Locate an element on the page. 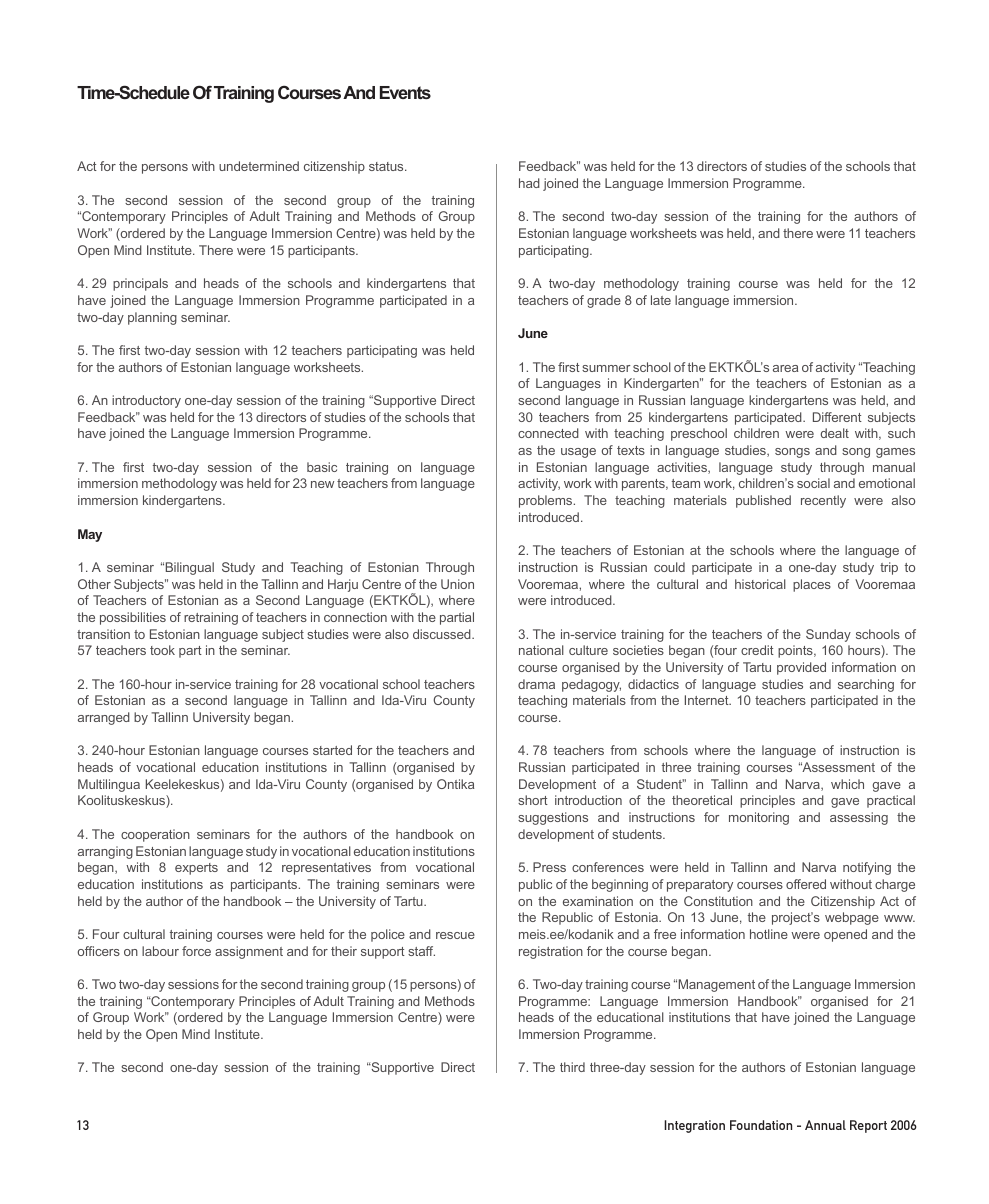 This image has width=989, height=1204. Sunday is located at coordinates (828, 635).
